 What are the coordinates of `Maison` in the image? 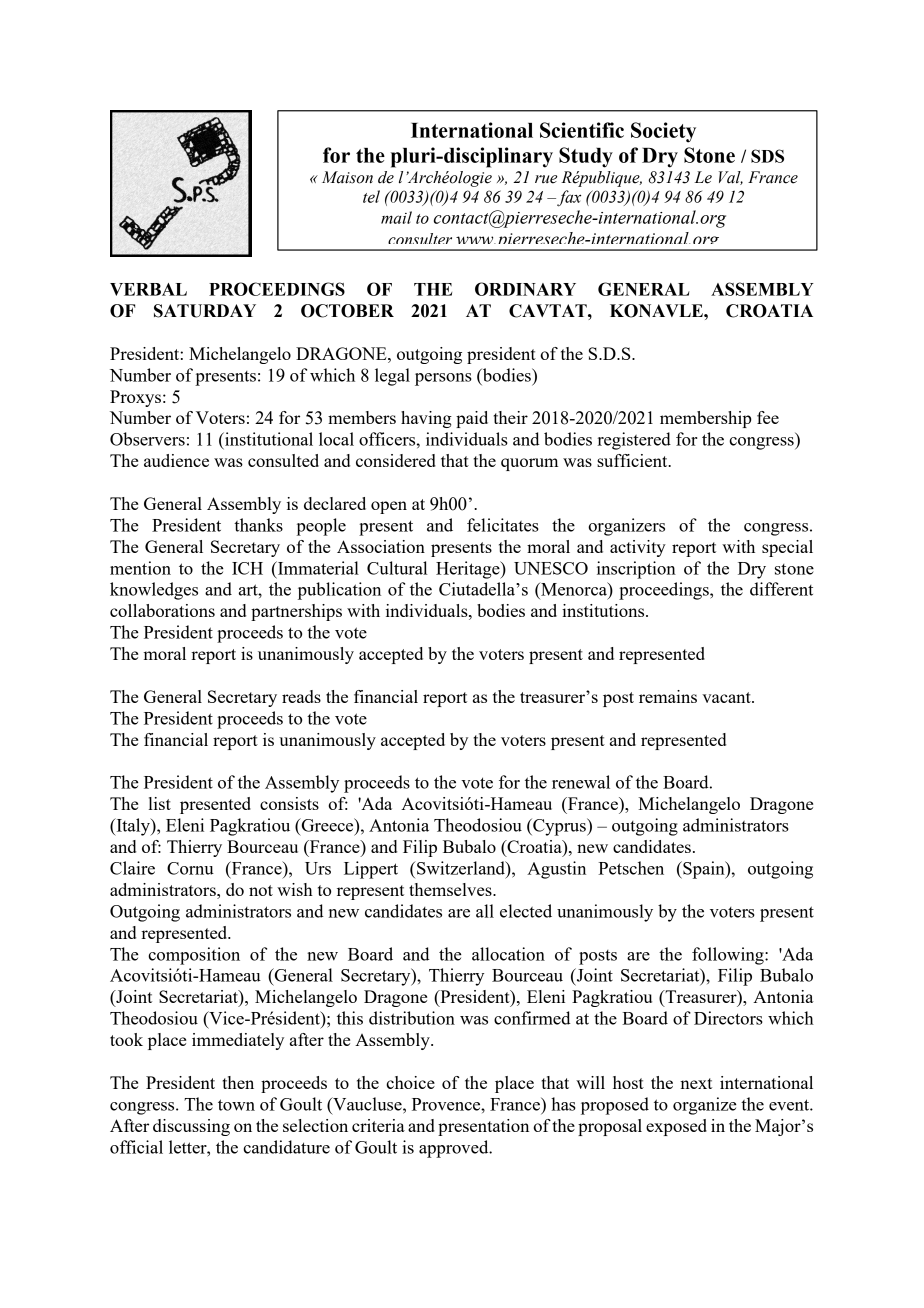 It's located at (347, 177).
